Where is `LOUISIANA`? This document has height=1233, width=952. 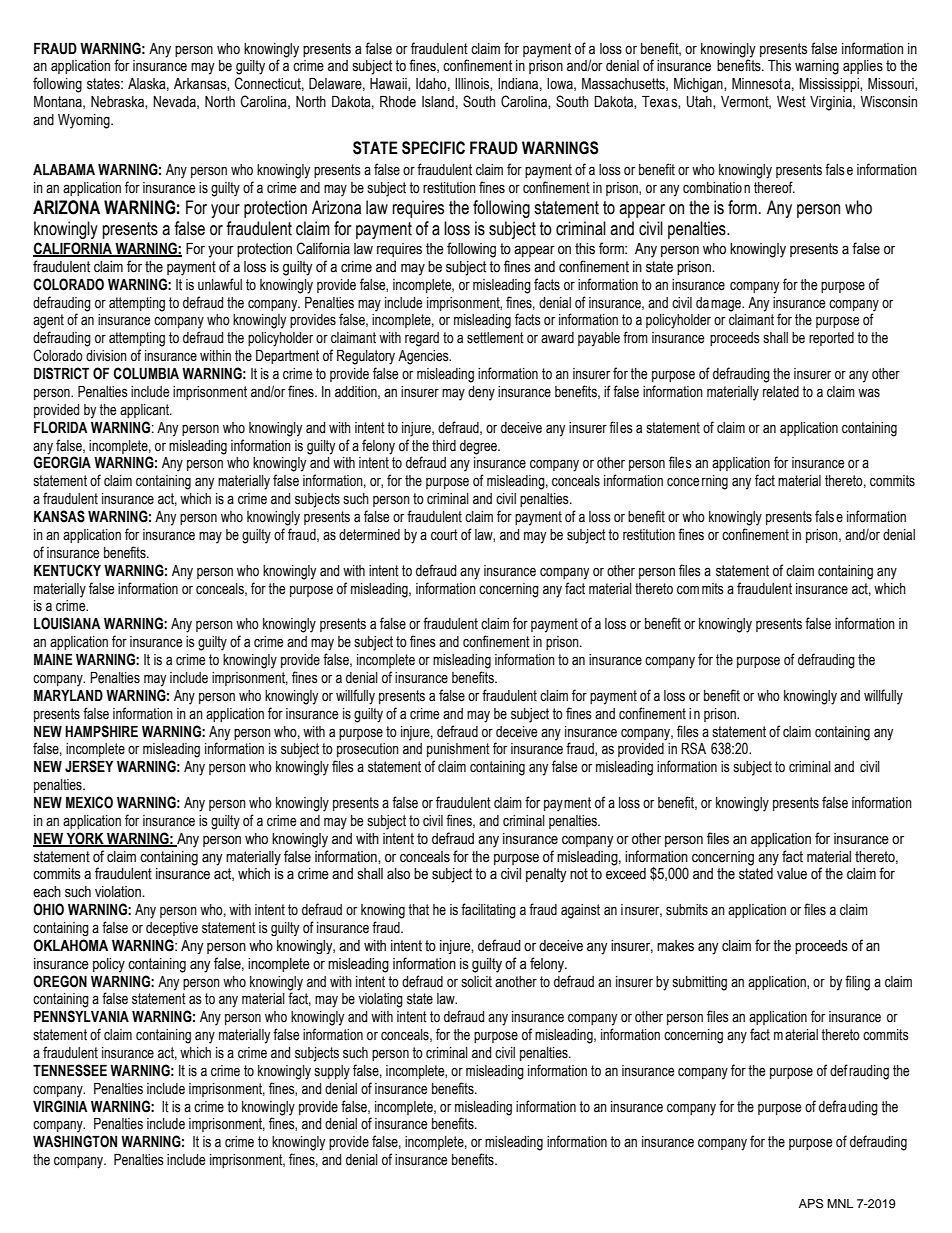
LOUISIANA is located at coordinates (67, 623).
